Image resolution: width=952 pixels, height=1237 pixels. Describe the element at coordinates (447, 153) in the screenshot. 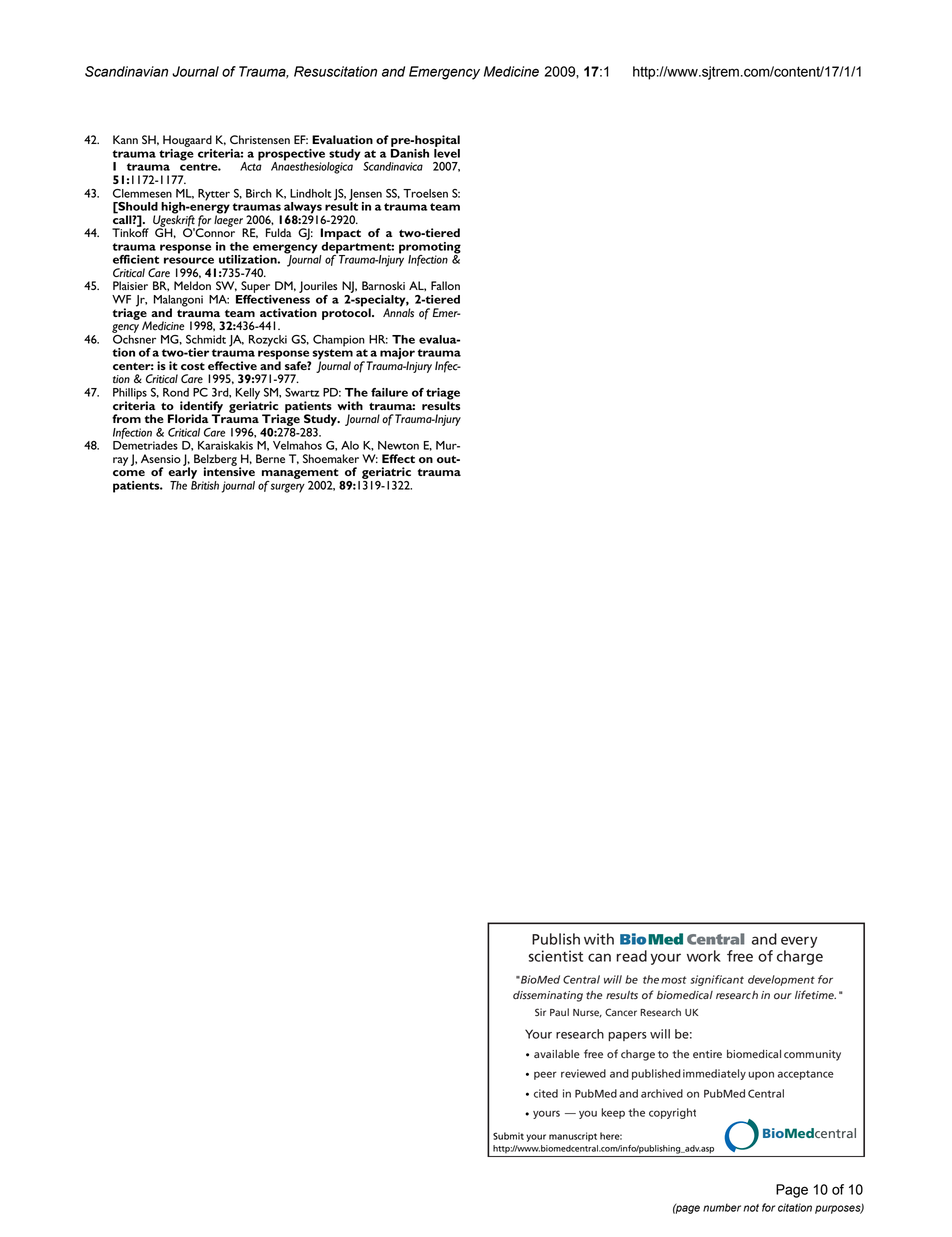

I see `level` at that location.
